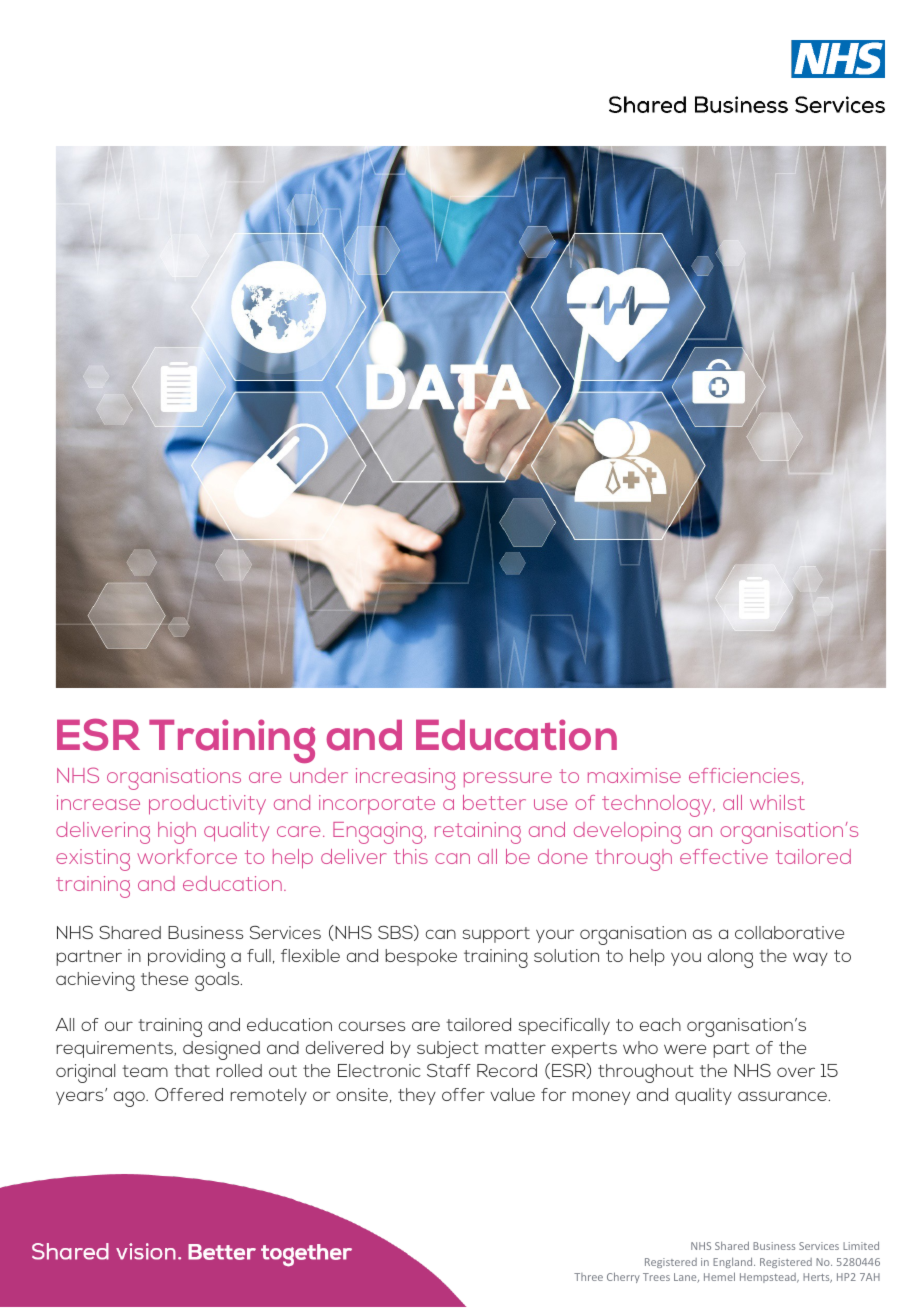 The height and width of the screenshot is (1309, 924). Describe the element at coordinates (656, 1277) in the screenshot. I see `Trees` at that location.
